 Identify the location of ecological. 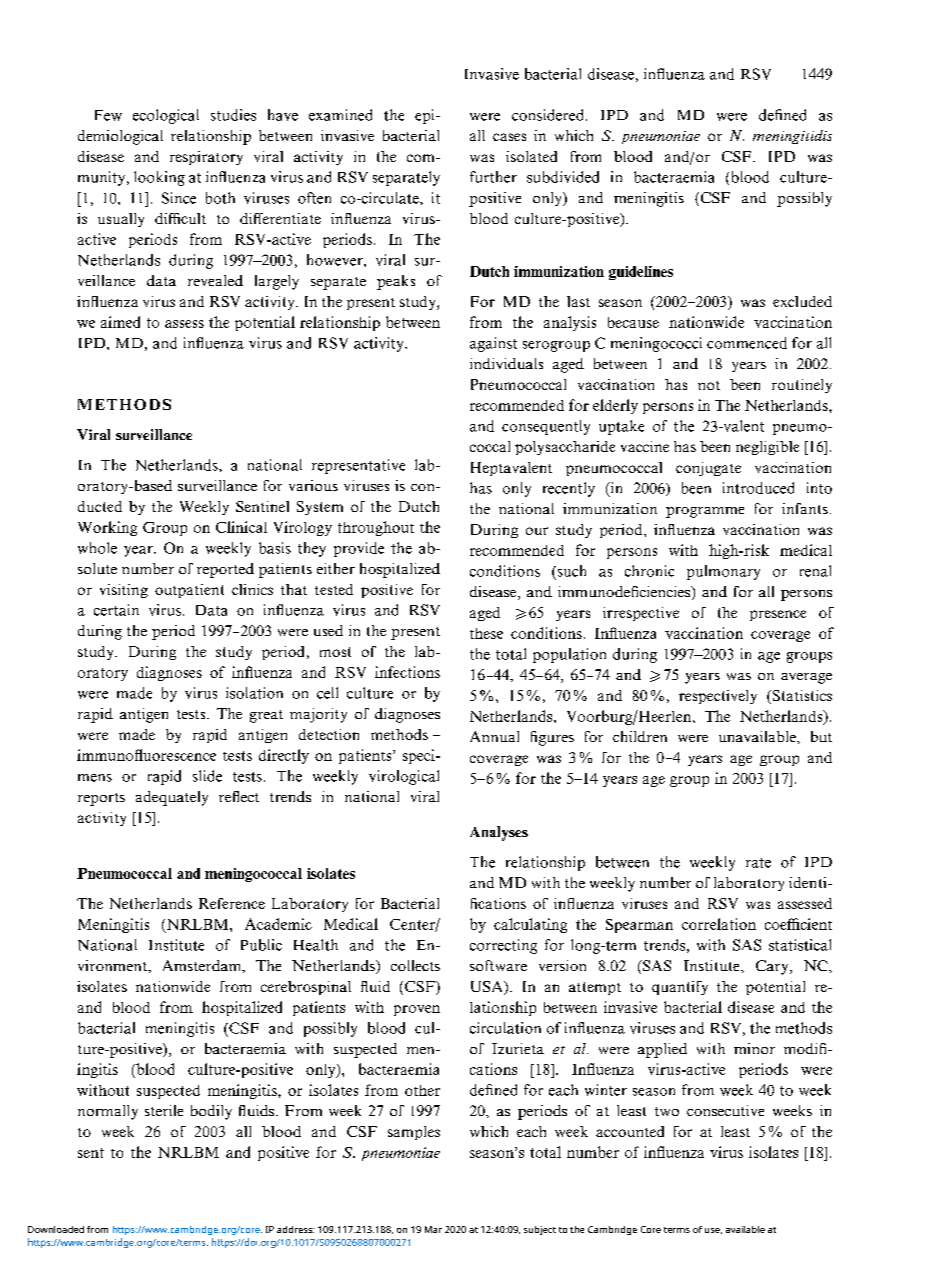
(166, 116).
